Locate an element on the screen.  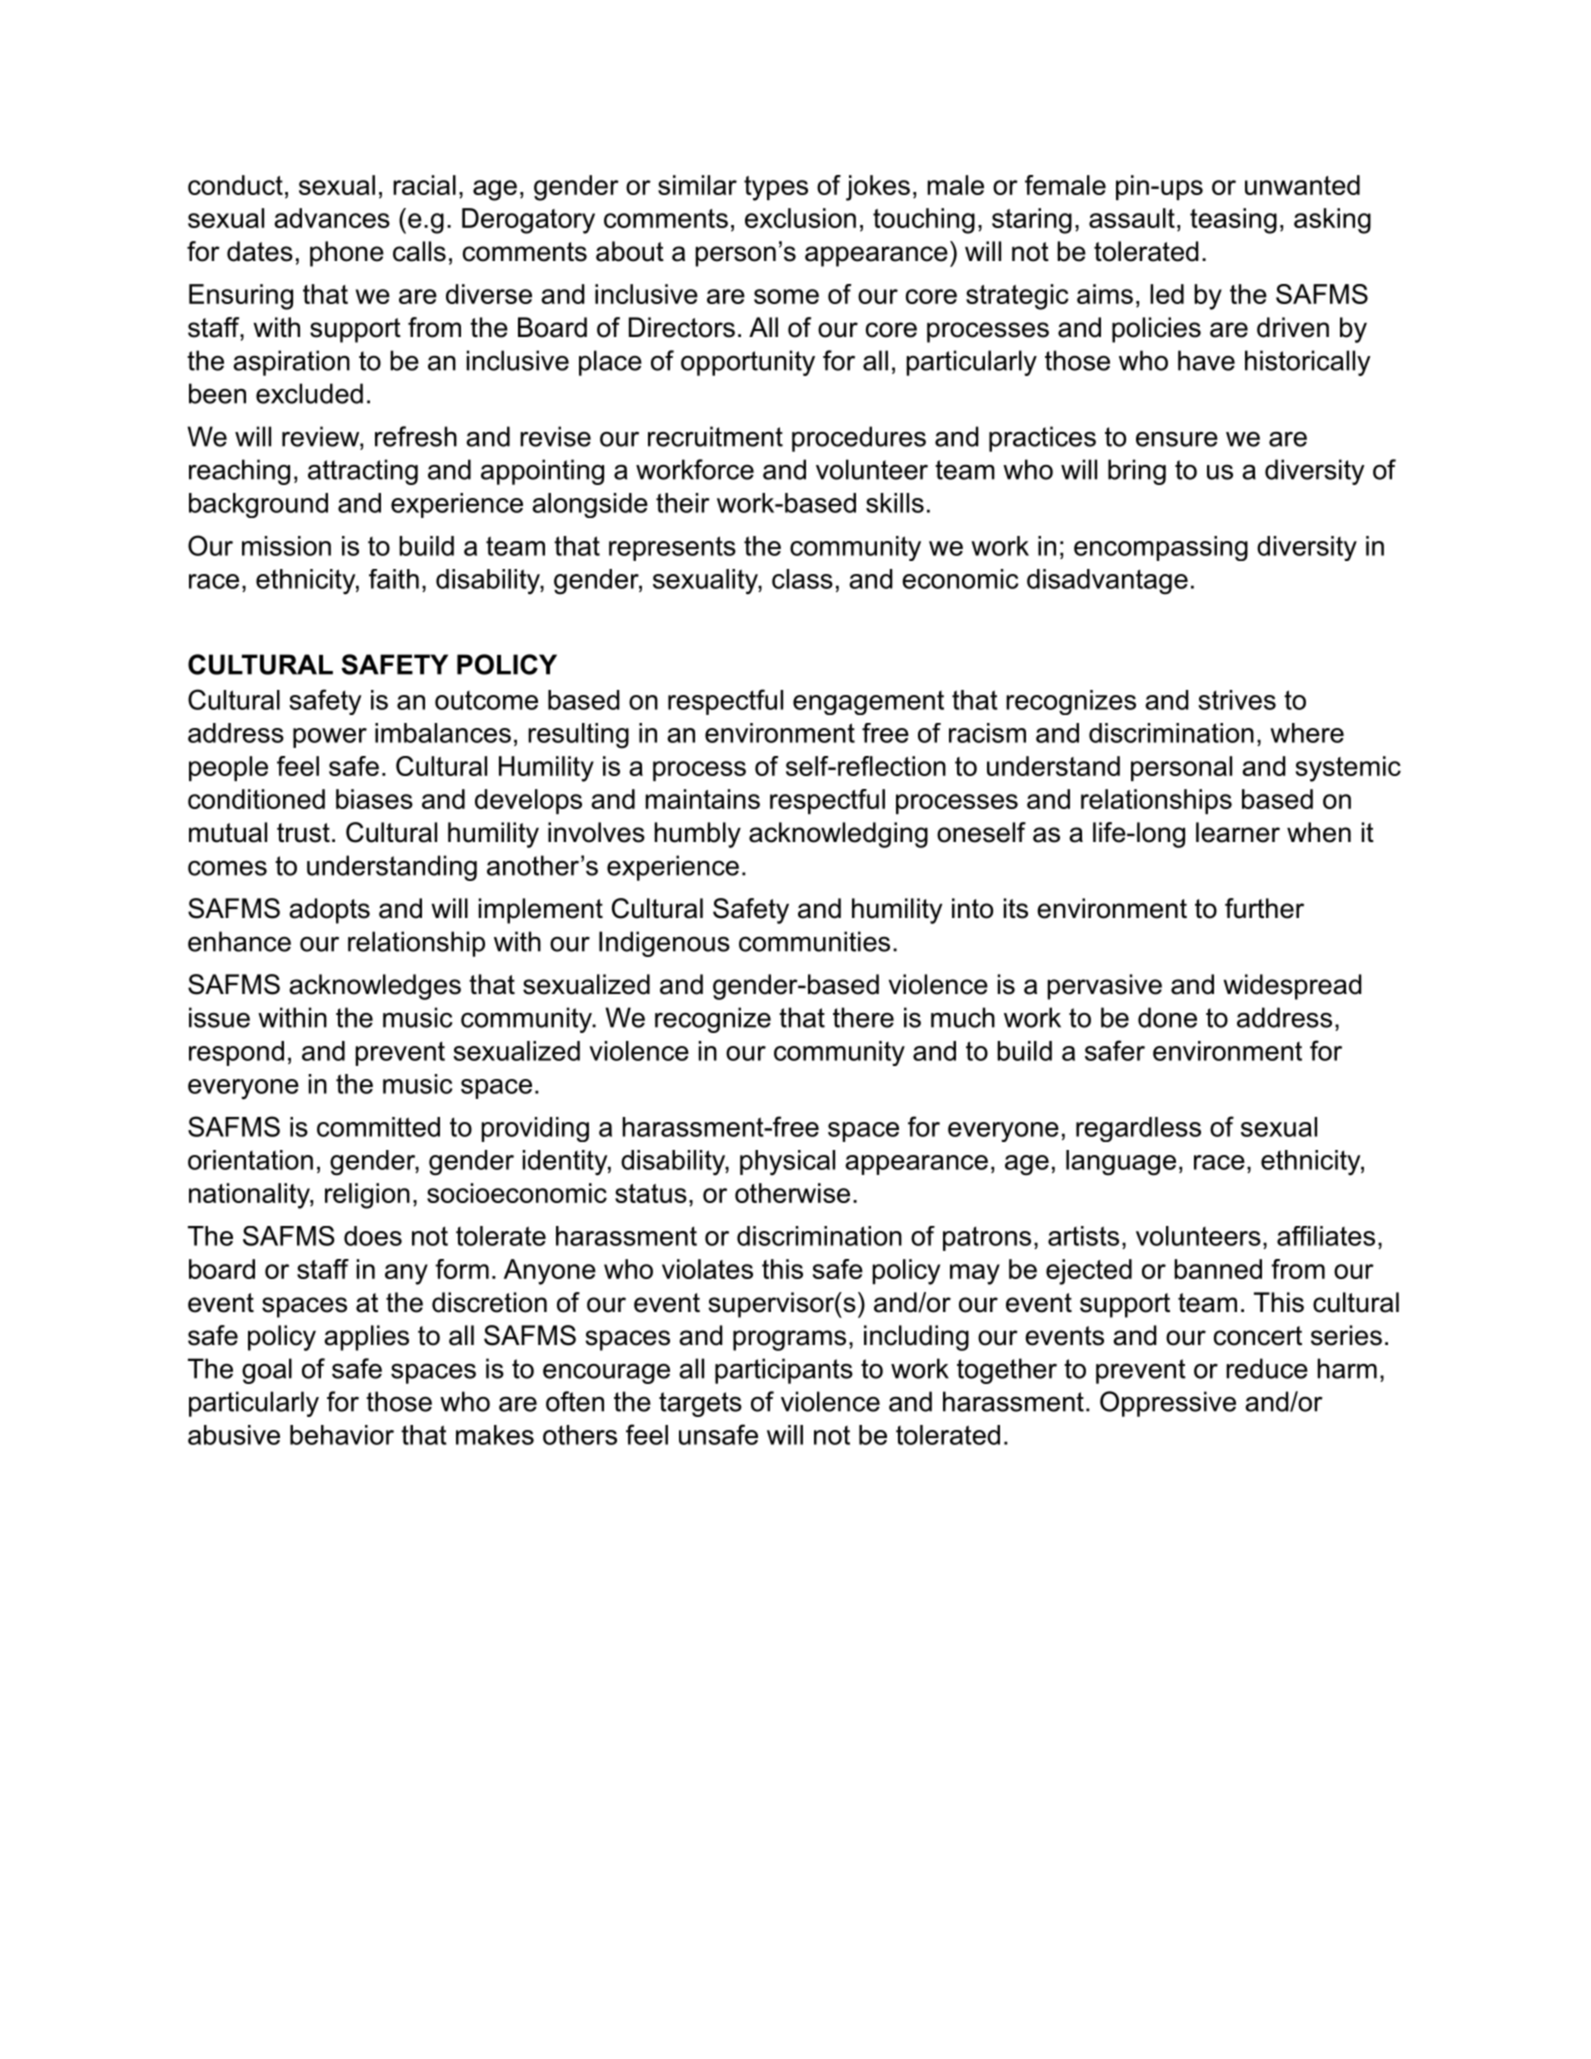
teasing is located at coordinates (1233, 221).
